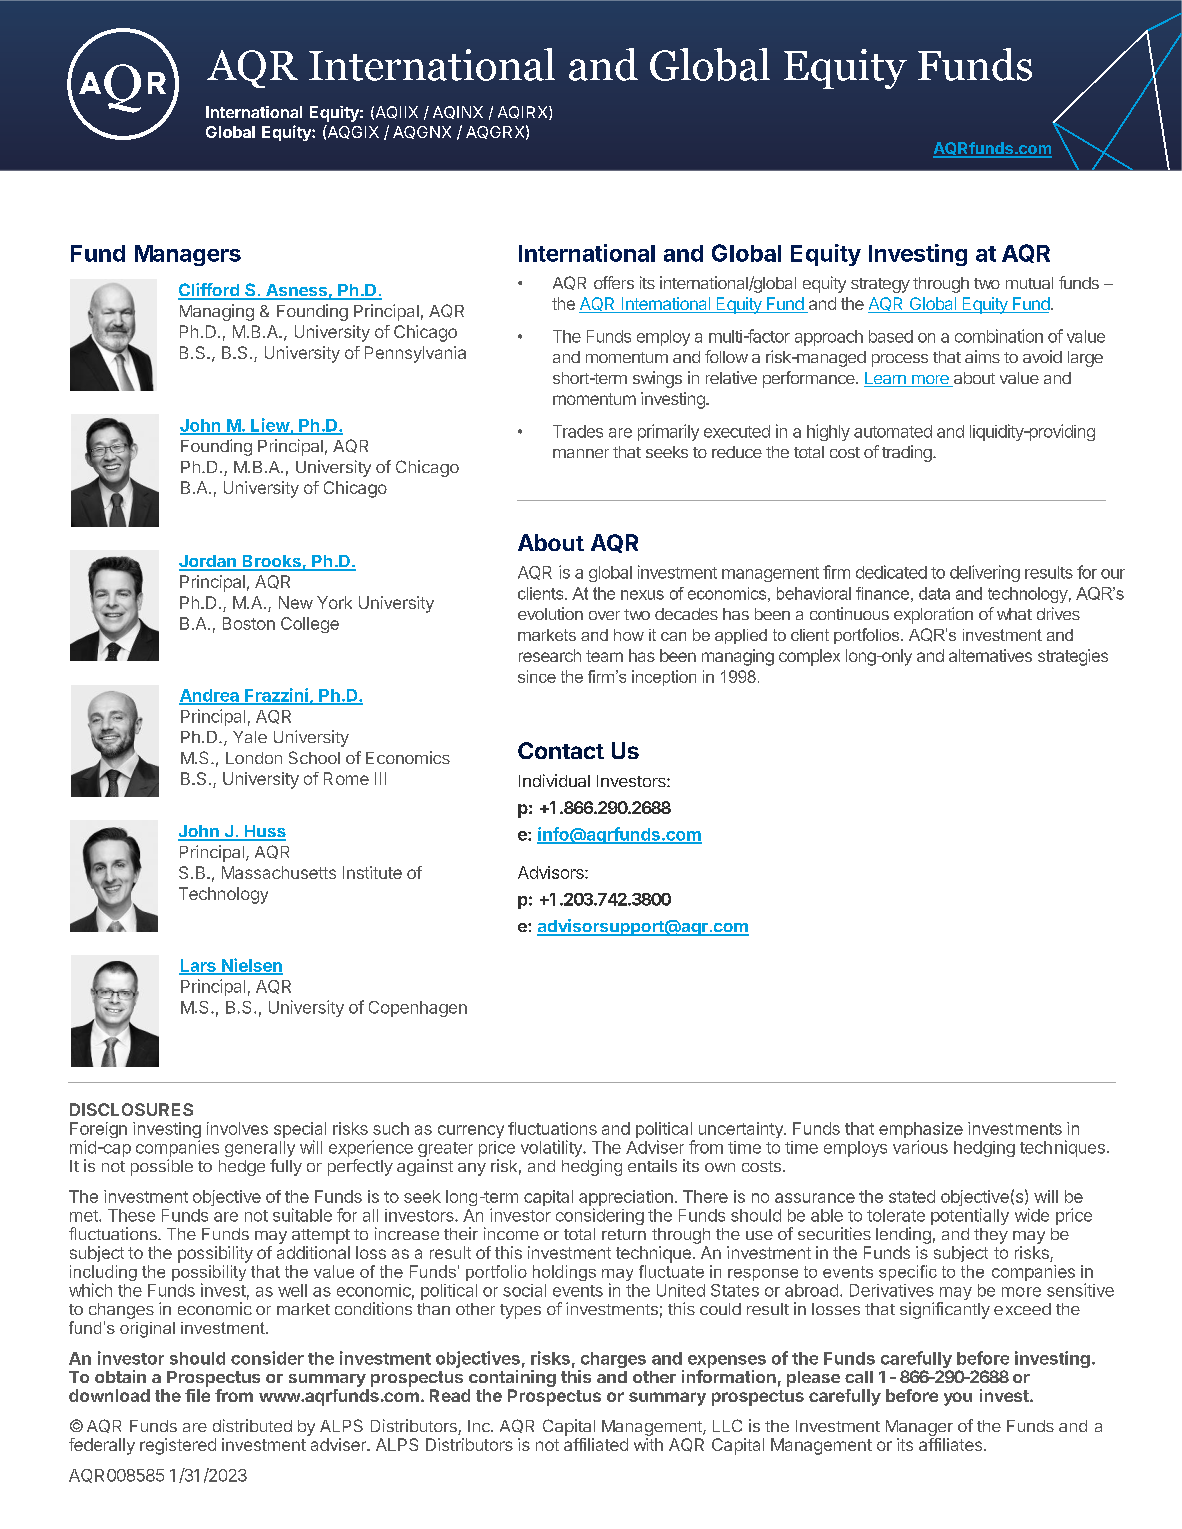 This page has height=1529, width=1182. What do you see at coordinates (614, 282) in the page?
I see `offers` at bounding box center [614, 282].
